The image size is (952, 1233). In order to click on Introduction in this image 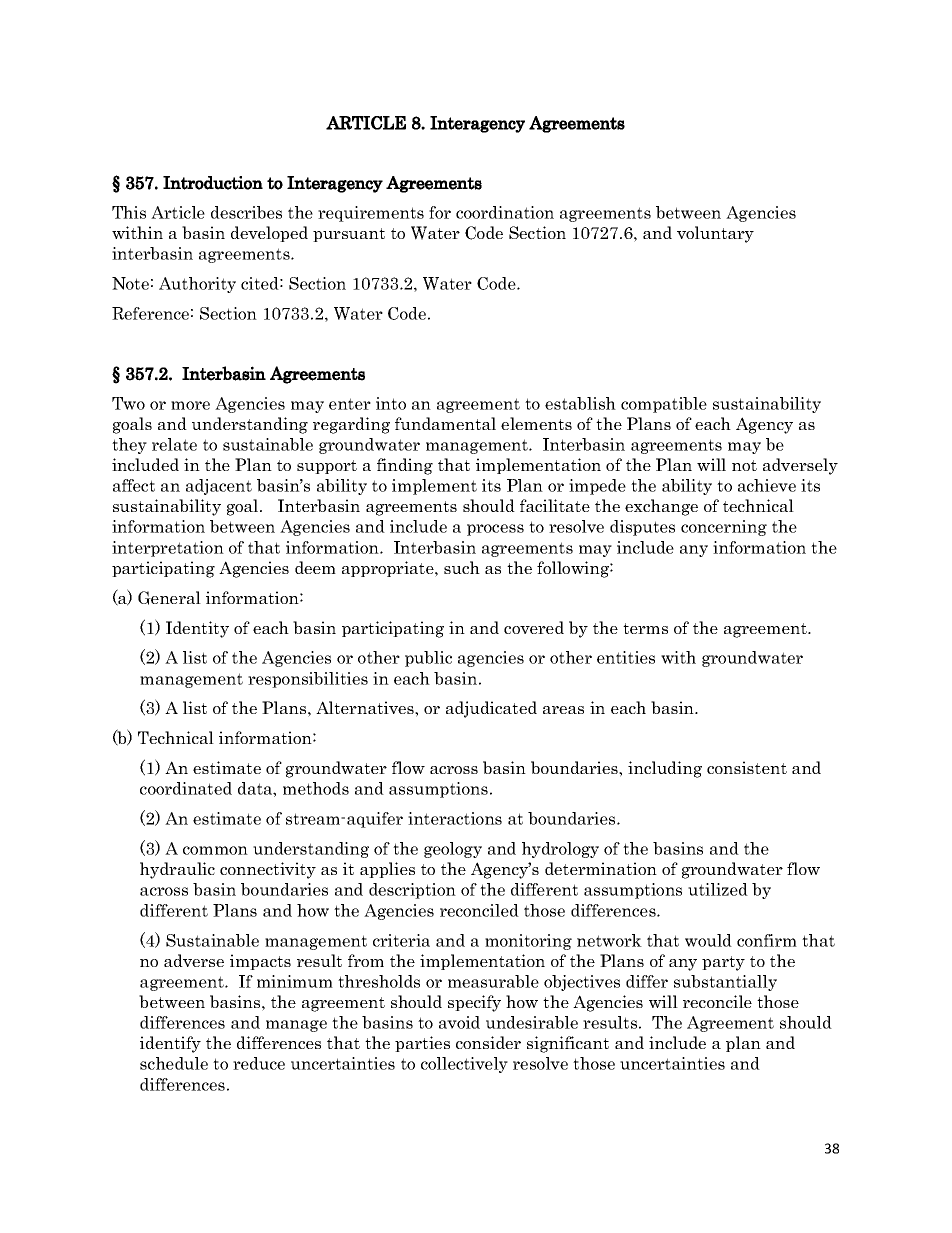, I will do `click(213, 183)`.
